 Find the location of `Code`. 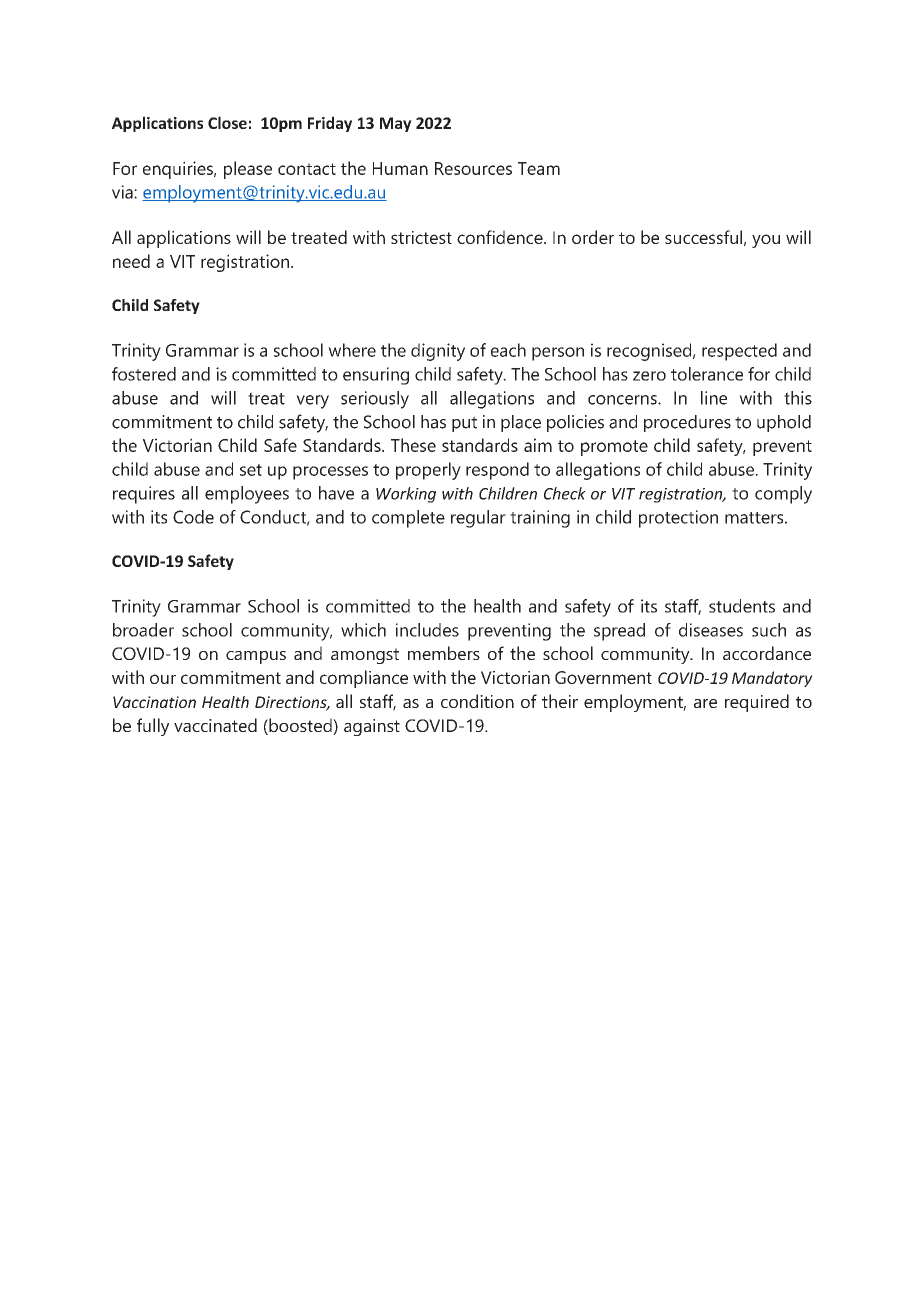

Code is located at coordinates (193, 517).
